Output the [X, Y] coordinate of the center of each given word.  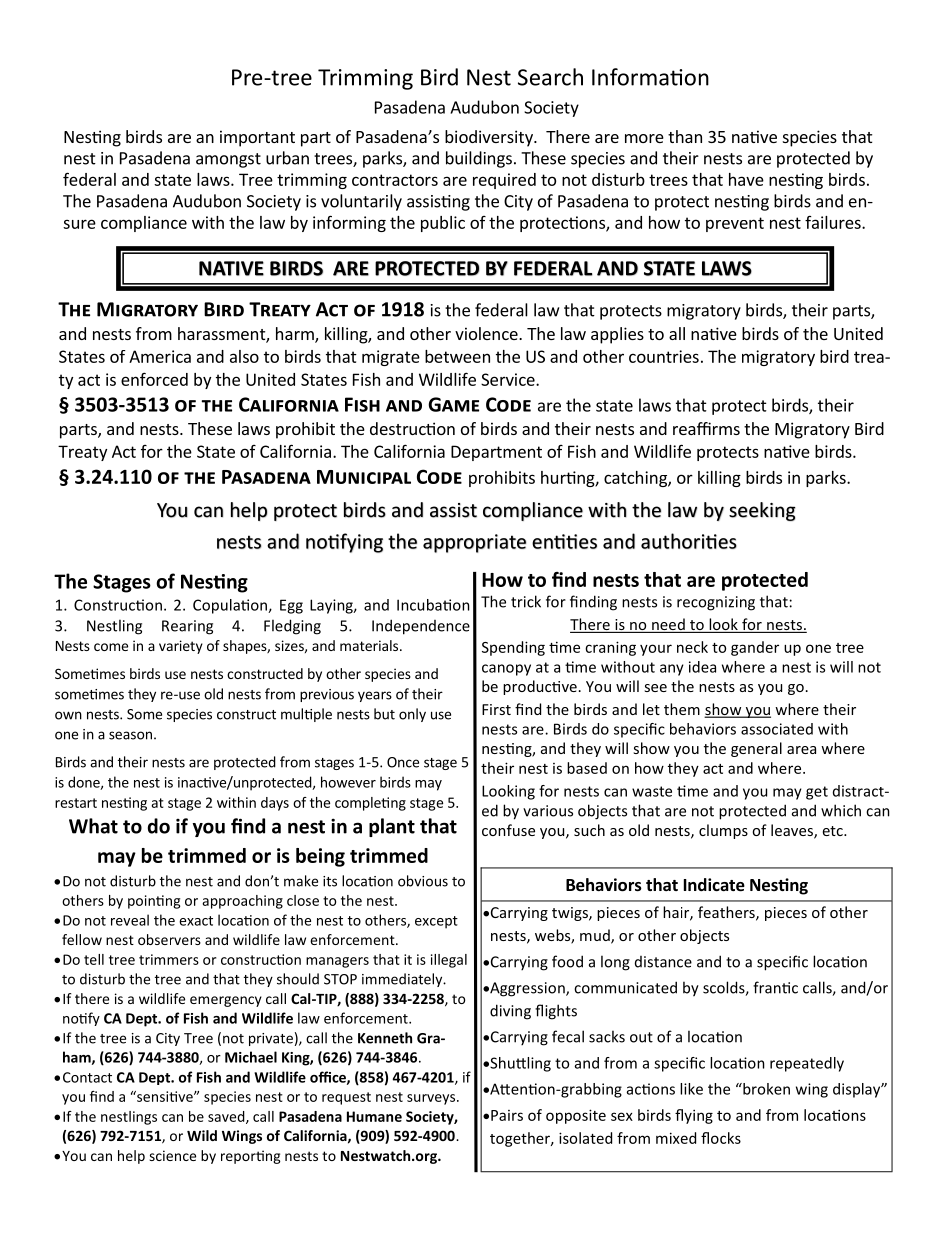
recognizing [716, 603]
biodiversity [490, 138]
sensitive [165, 1096]
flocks [721, 1138]
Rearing [187, 627]
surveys [432, 1099]
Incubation [433, 605]
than [685, 136]
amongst [228, 160]
